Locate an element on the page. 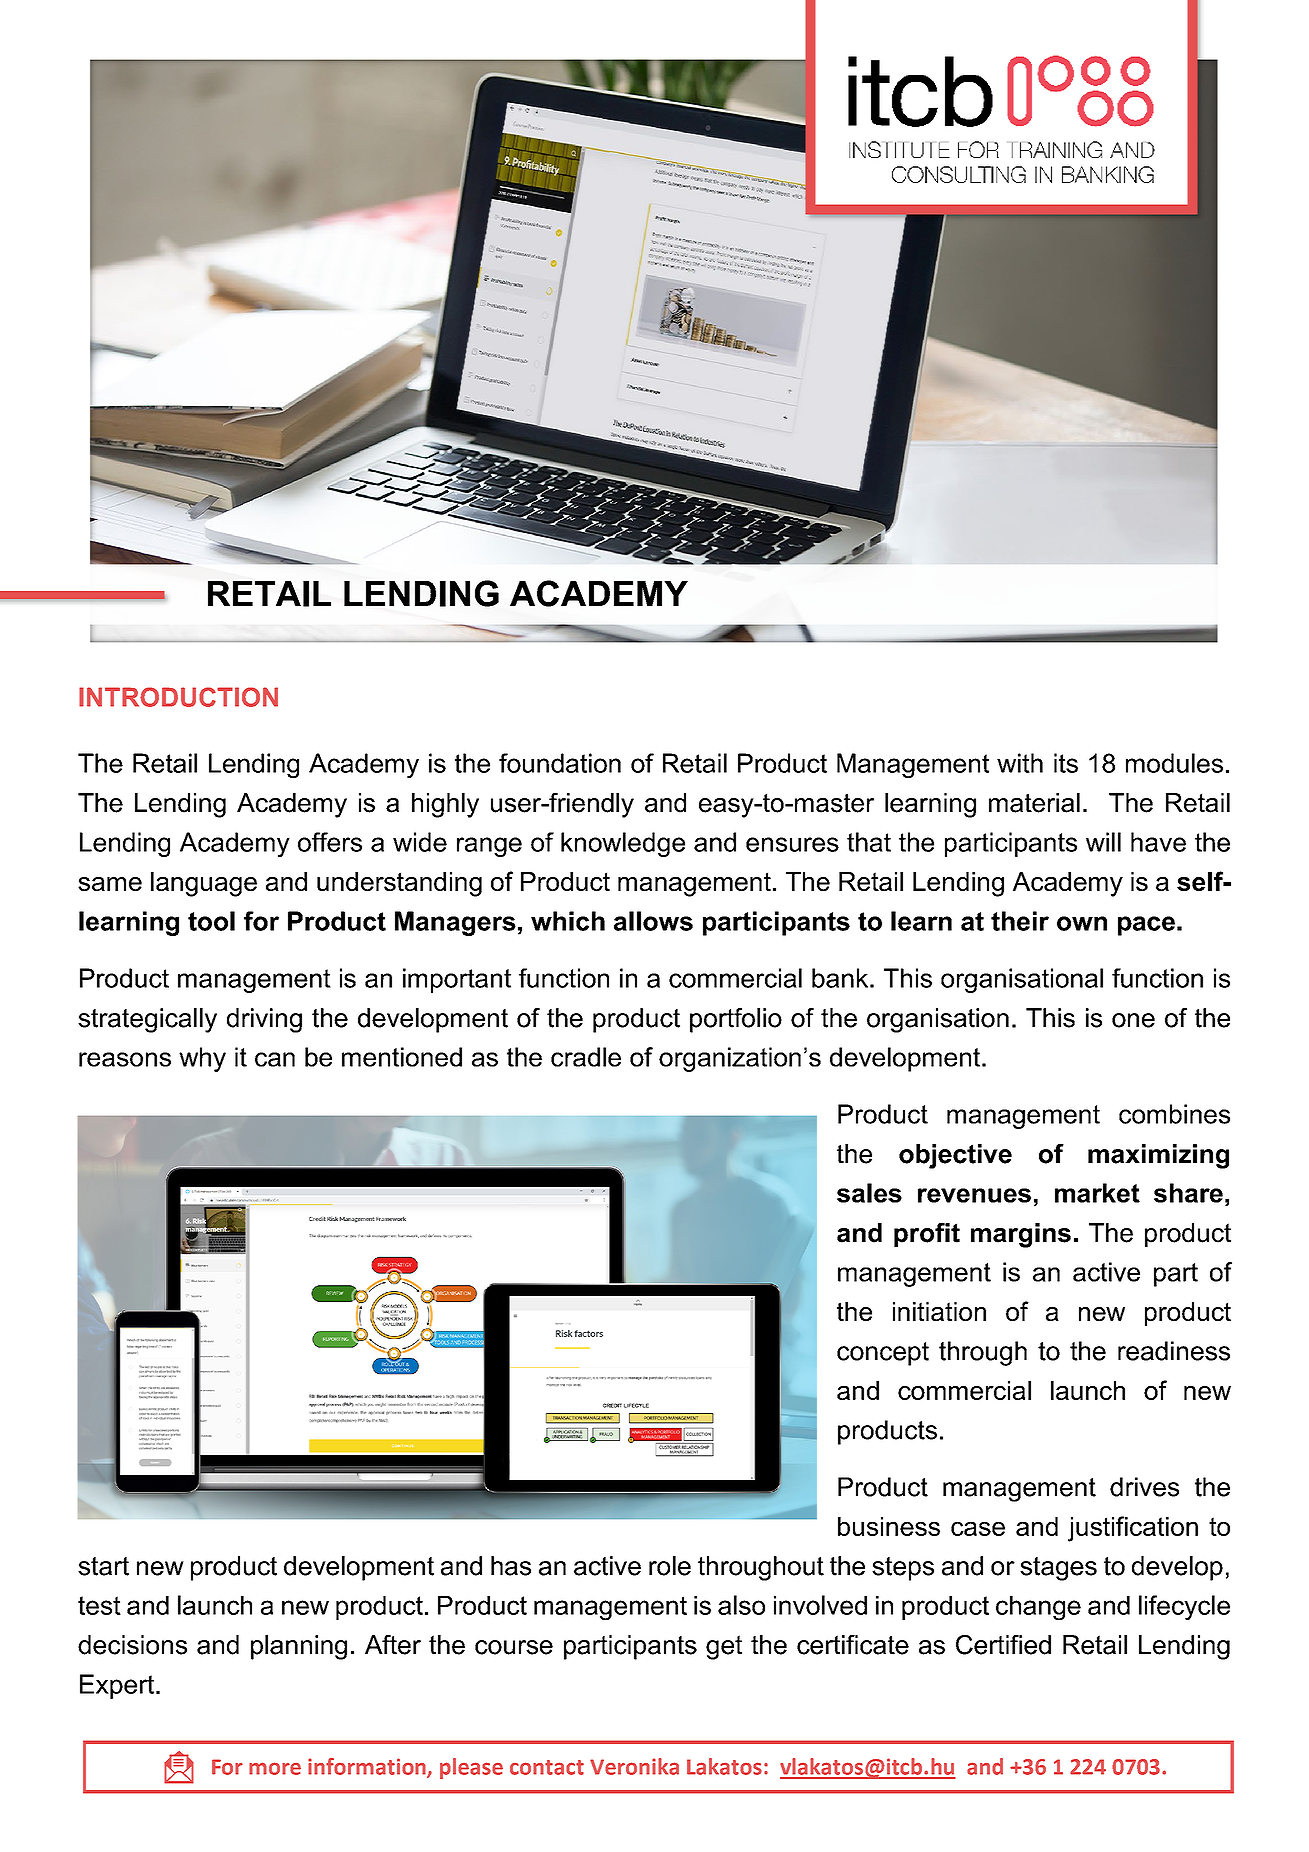 The width and height of the document is (1309, 1852). its is located at coordinates (1066, 763).
